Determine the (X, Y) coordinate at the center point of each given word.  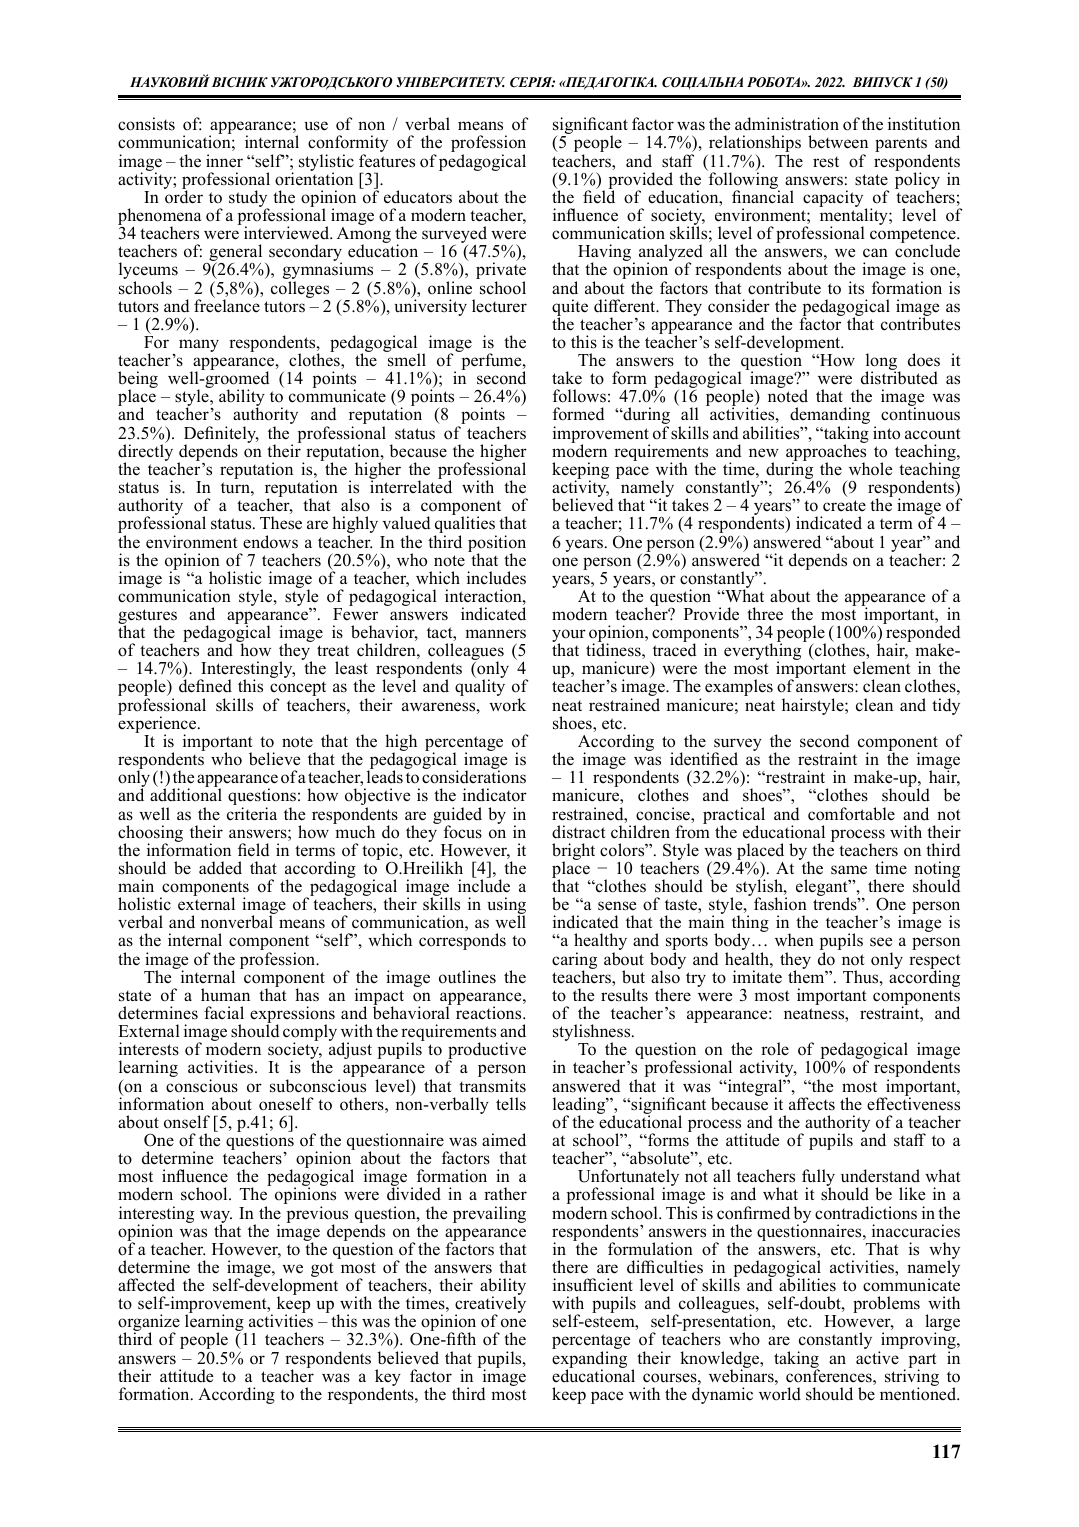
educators (418, 197)
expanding (589, 1361)
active (877, 1358)
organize (149, 1324)
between (838, 142)
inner (224, 161)
